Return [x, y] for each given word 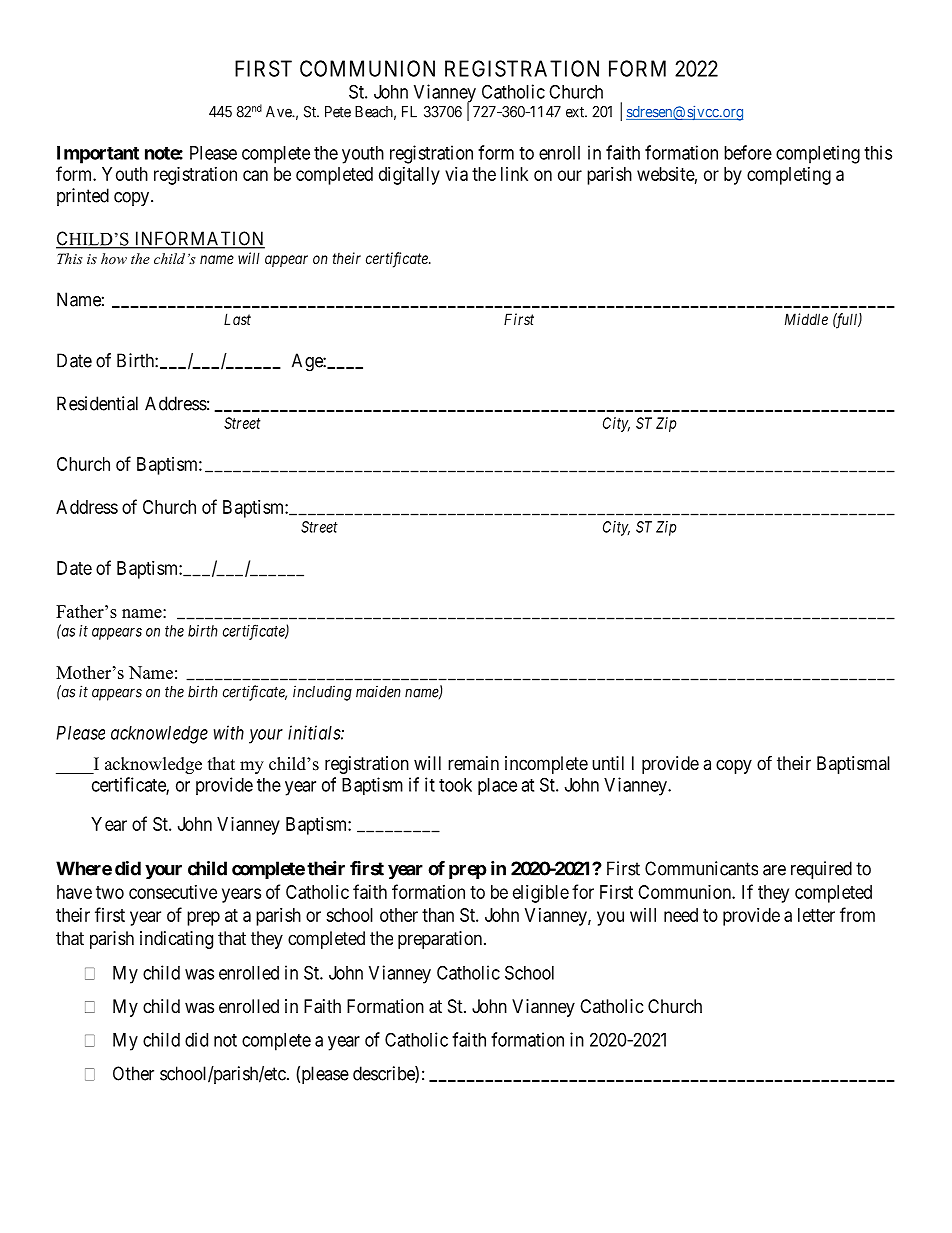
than [438, 915]
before [748, 152]
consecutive [173, 892]
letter [816, 915]
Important [98, 155]
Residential [97, 403]
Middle [806, 319]
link [514, 174]
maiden [378, 692]
